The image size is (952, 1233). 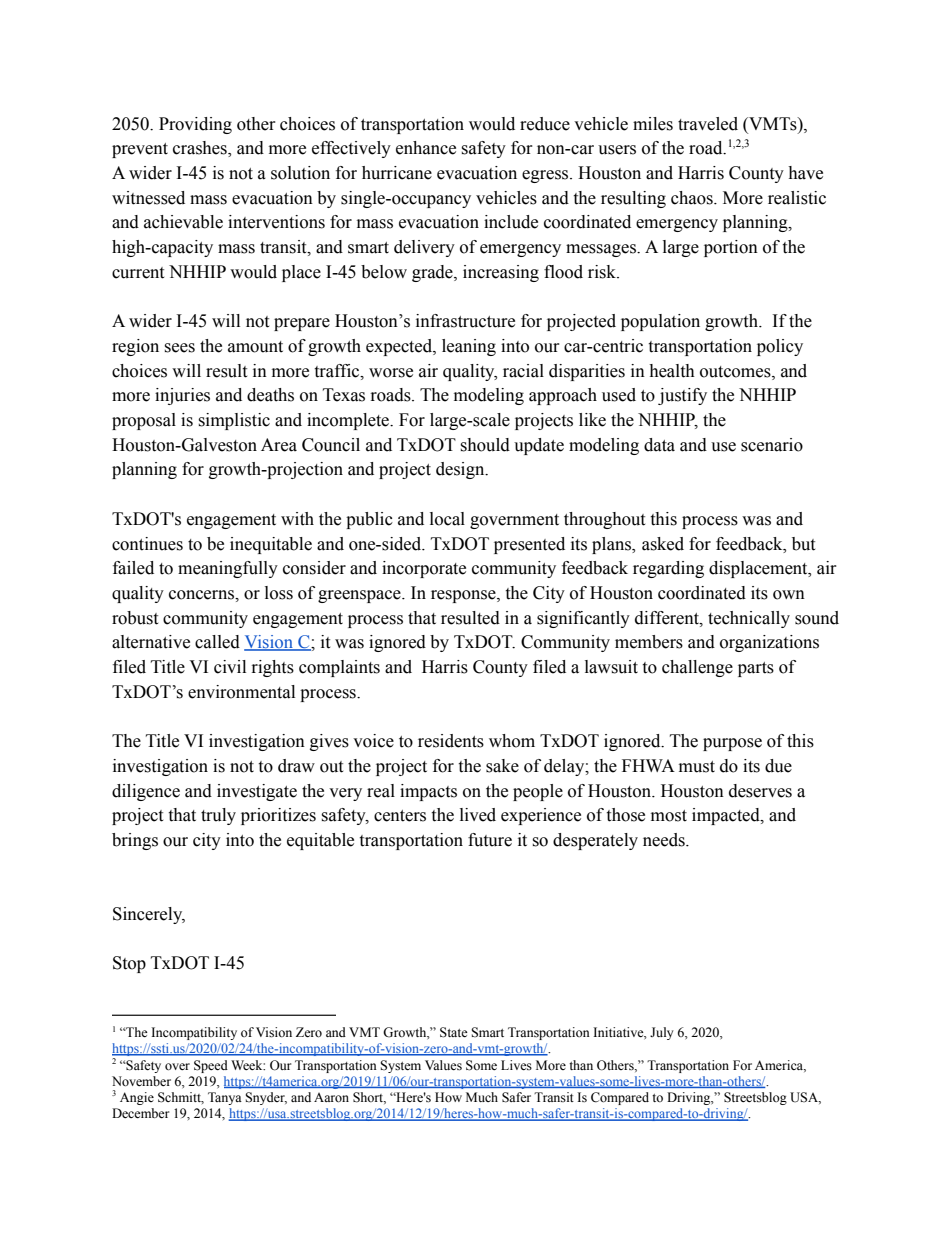 What do you see at coordinates (708, 124) in the screenshot?
I see `traveled` at bounding box center [708, 124].
